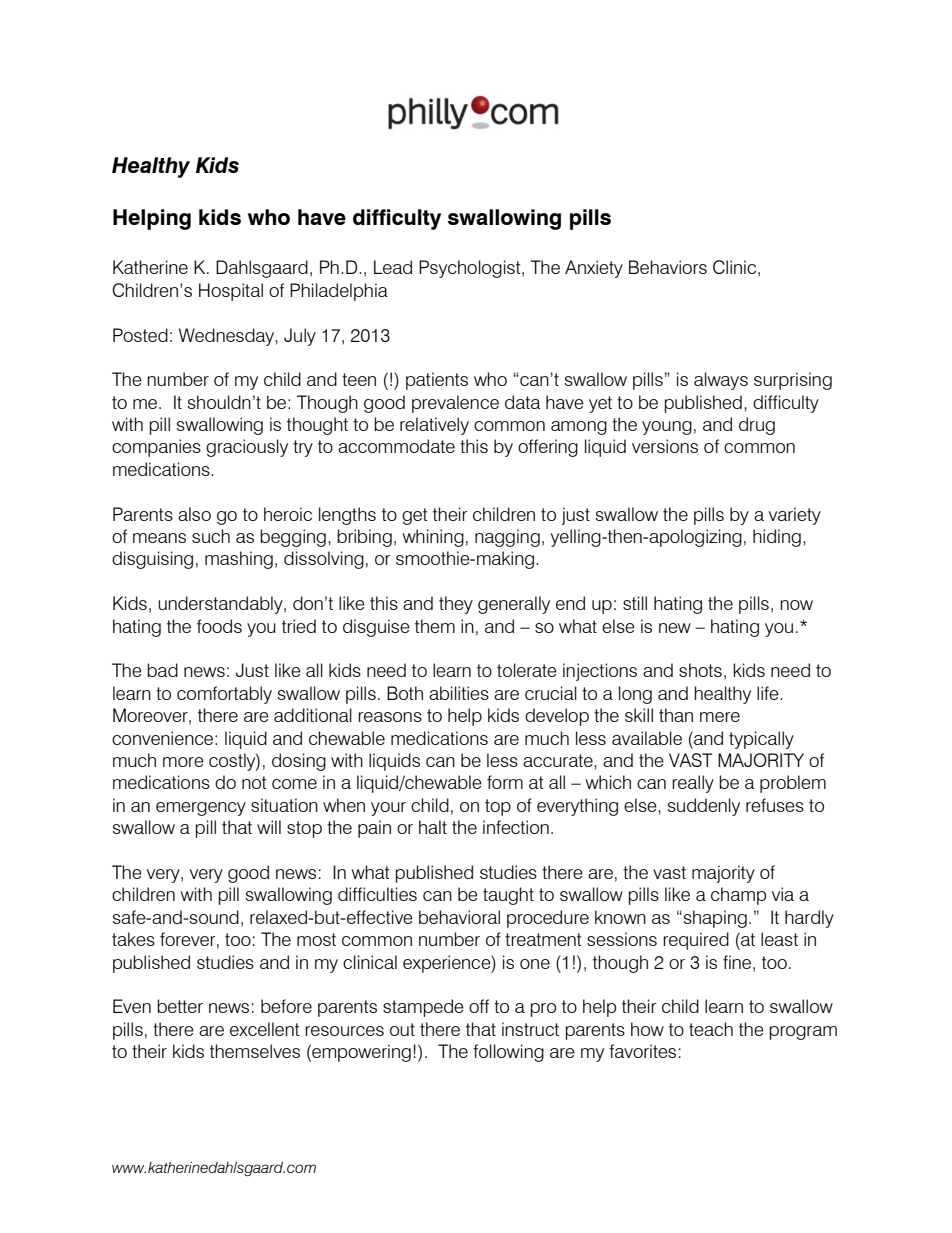 This screenshot has height=1233, width=952. Describe the element at coordinates (703, 807) in the screenshot. I see `suddenly` at that location.
